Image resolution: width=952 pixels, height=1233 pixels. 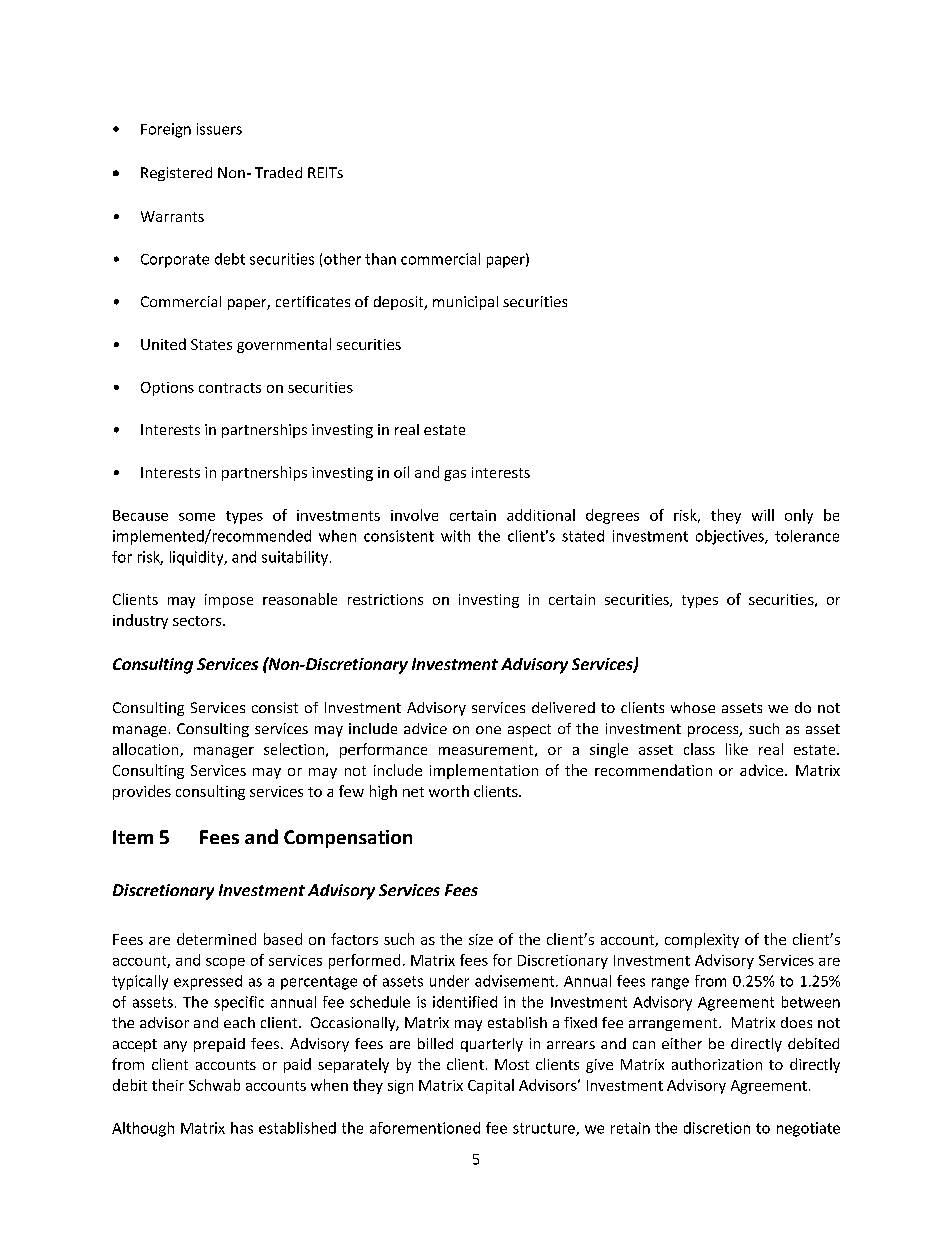 What do you see at coordinates (465, 303) in the screenshot?
I see `municipal` at bounding box center [465, 303].
